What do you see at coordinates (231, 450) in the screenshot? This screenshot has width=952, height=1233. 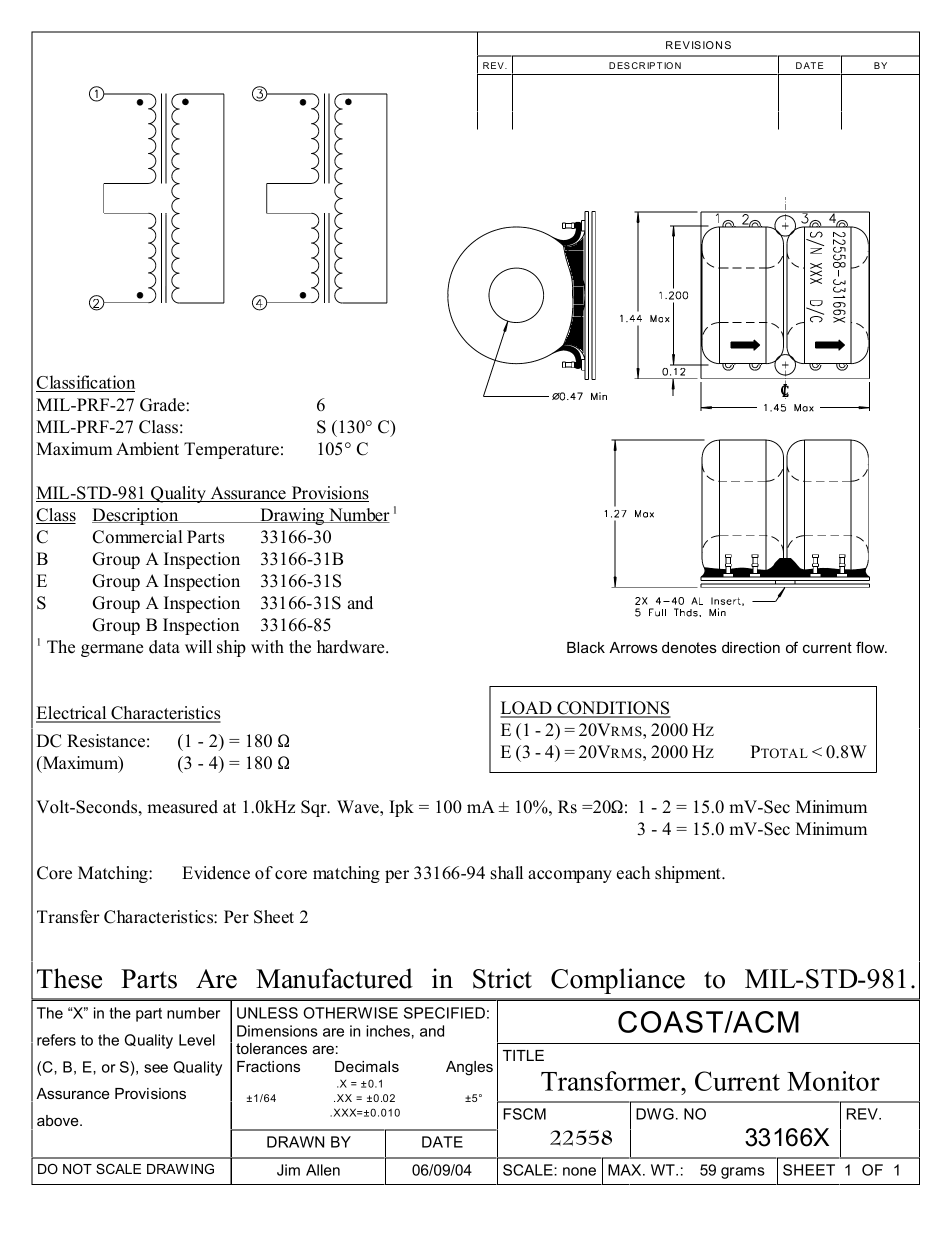 I see `Temperature` at bounding box center [231, 450].
